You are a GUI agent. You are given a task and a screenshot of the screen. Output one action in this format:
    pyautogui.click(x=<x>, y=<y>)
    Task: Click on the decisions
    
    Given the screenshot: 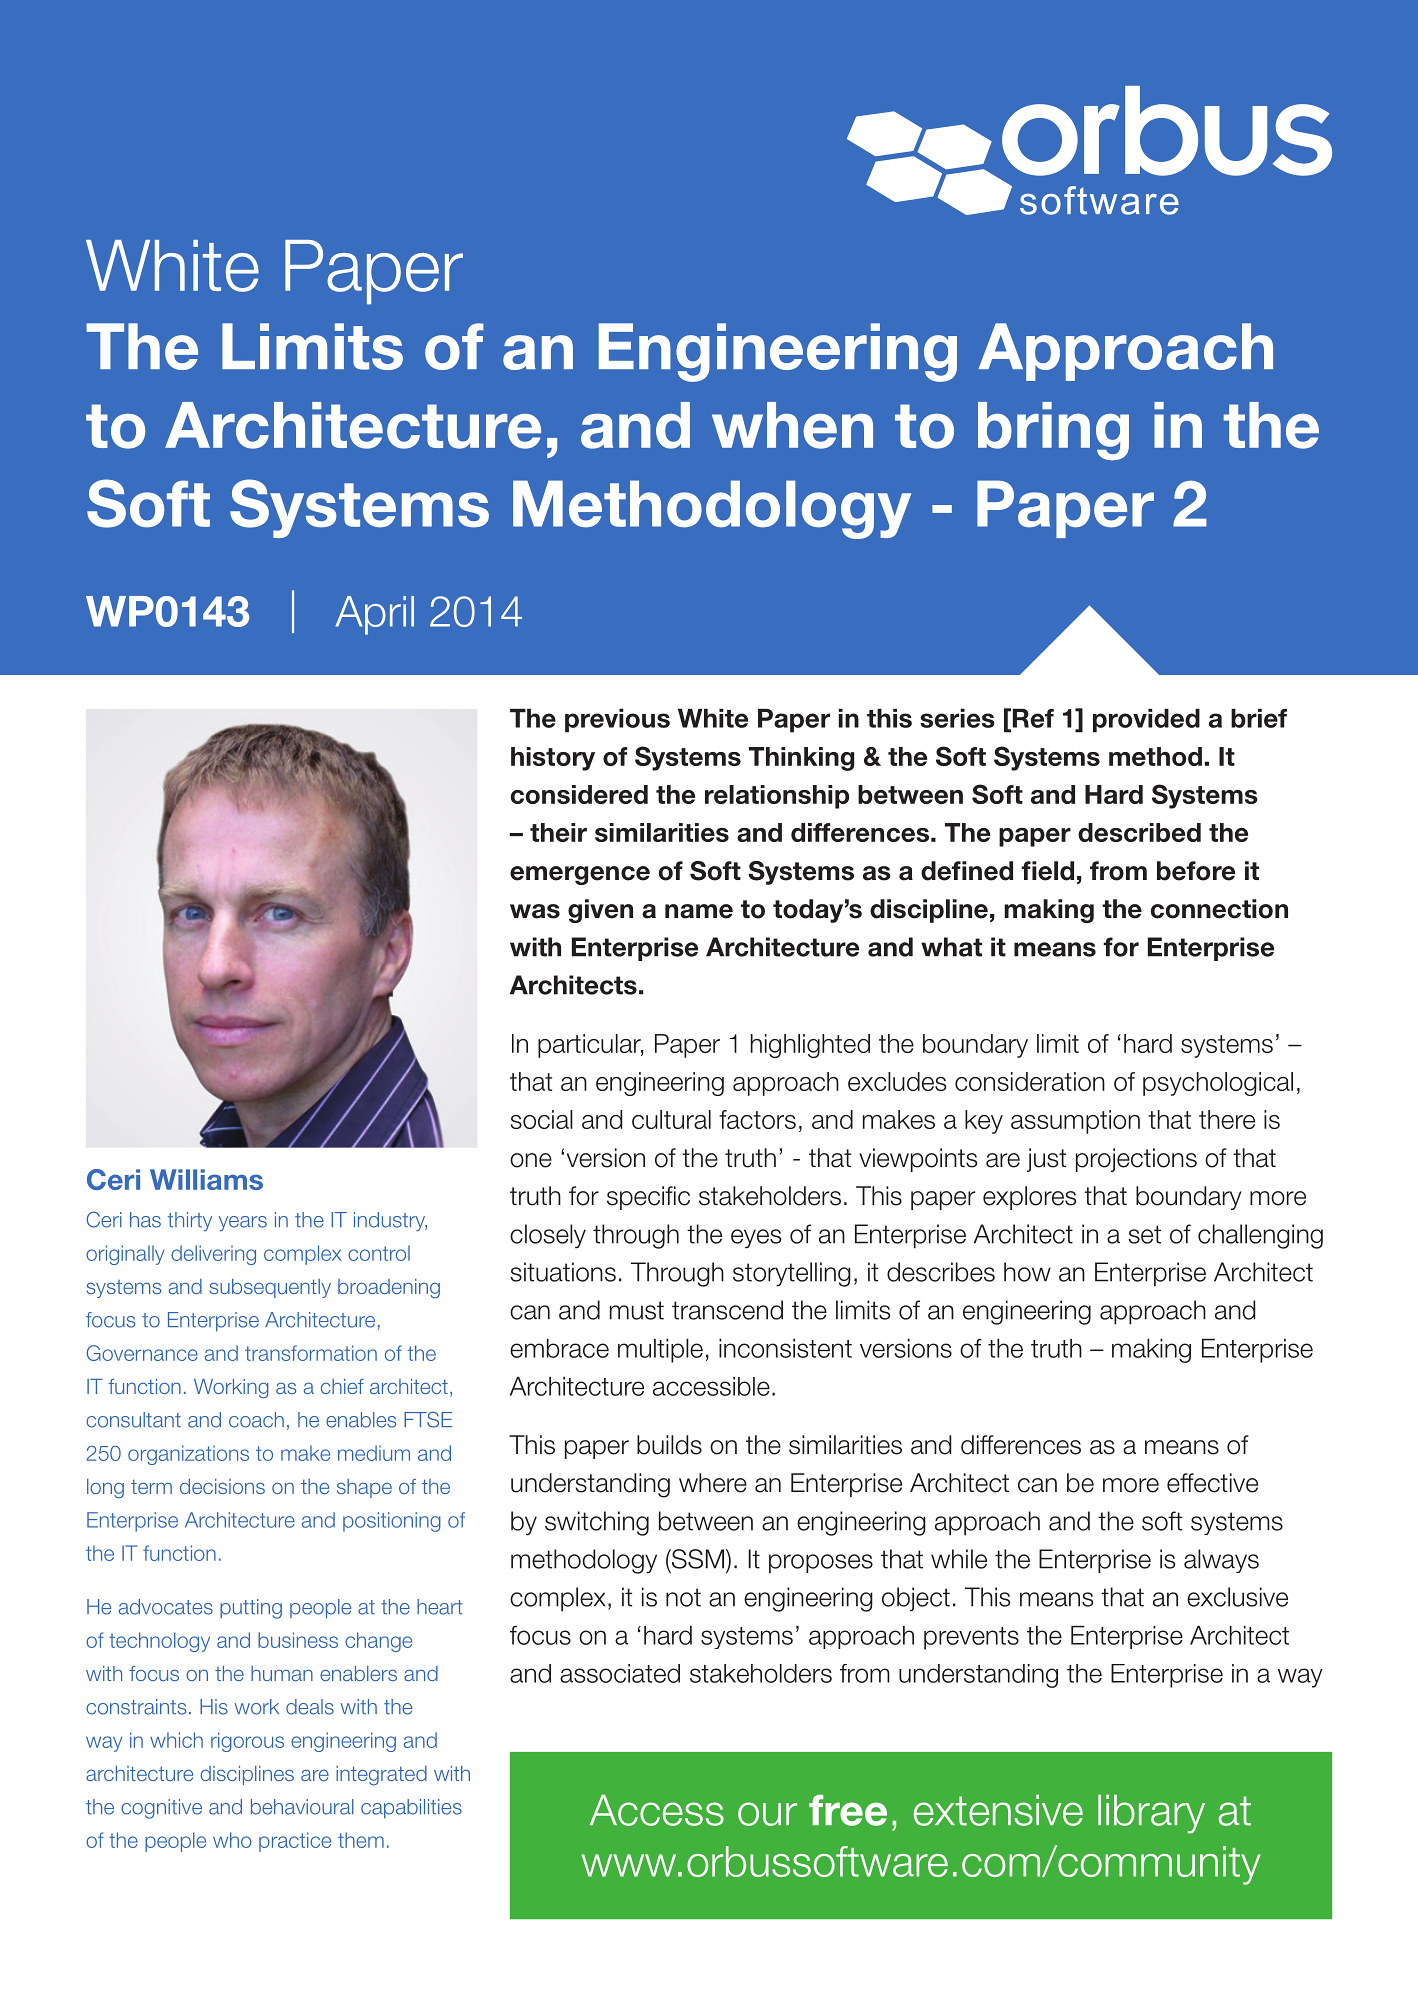 What is the action you would take?
    pyautogui.click(x=222, y=1486)
